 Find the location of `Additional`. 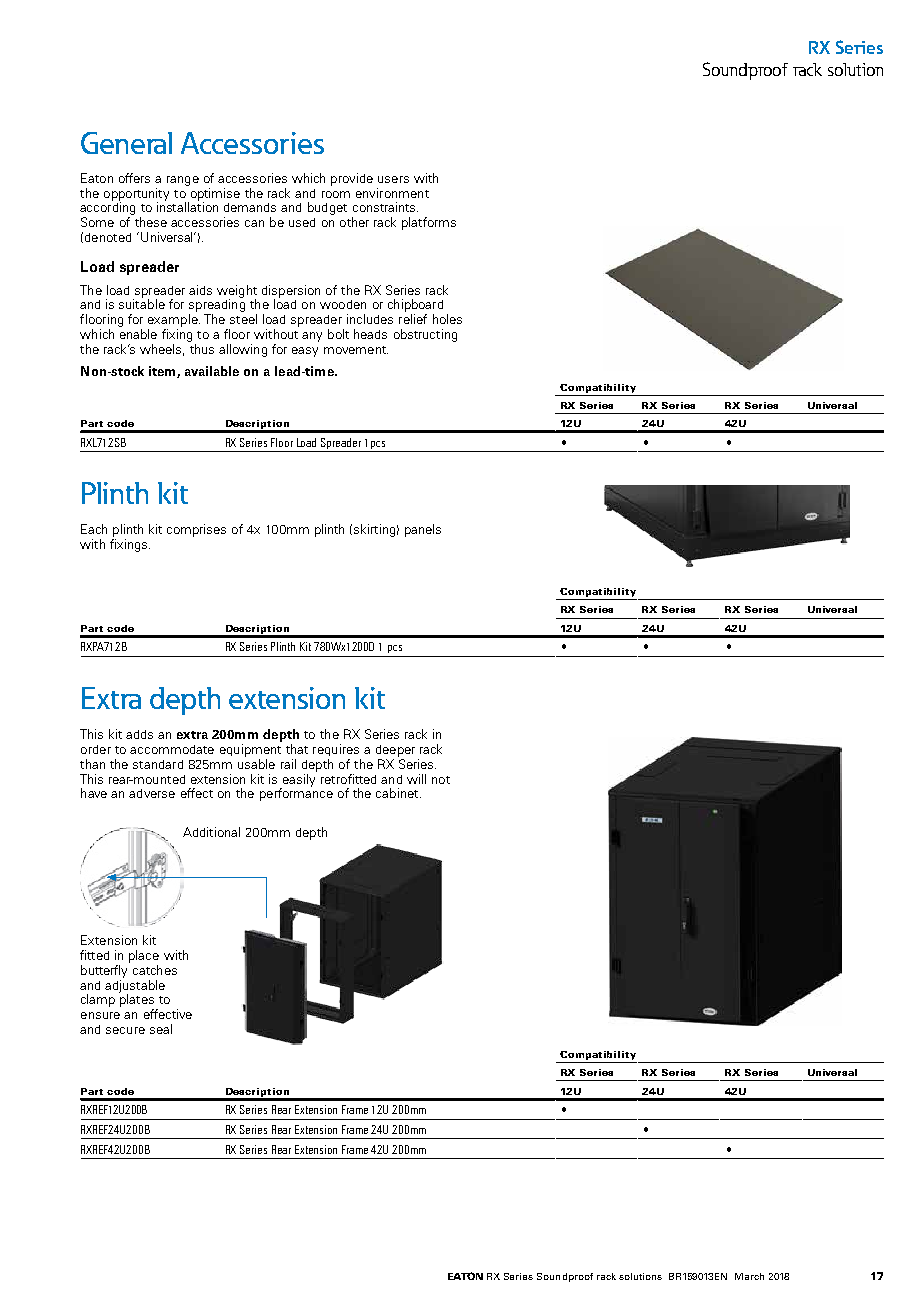

Additional is located at coordinates (211, 832).
